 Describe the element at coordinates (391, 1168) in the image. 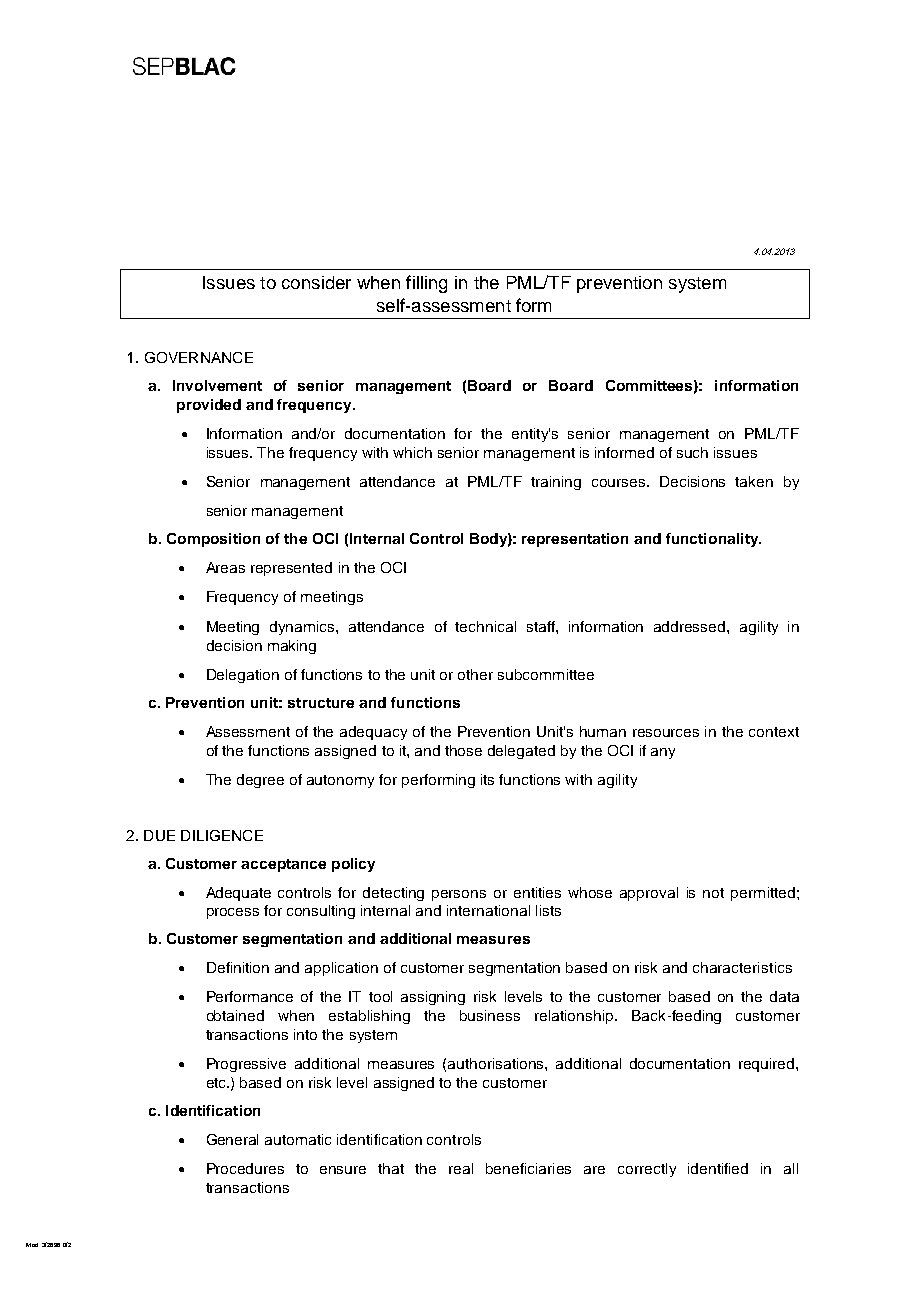

I see `that` at that location.
